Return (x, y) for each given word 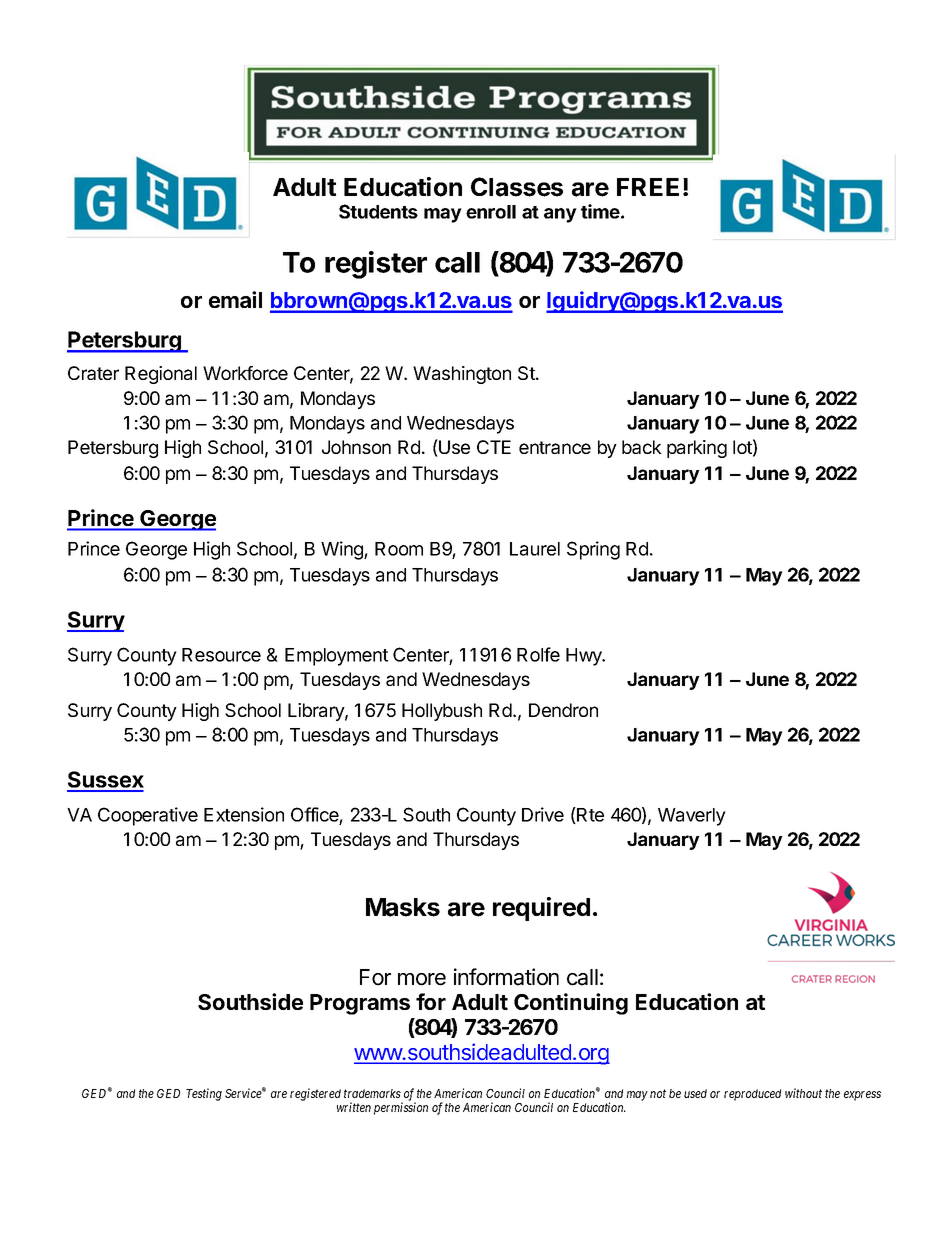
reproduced (752, 1095)
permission (401, 1108)
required (541, 909)
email (235, 299)
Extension (244, 814)
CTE (494, 447)
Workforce (245, 373)
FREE (648, 187)
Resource (221, 655)
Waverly (692, 817)
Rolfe (538, 654)
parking (697, 449)
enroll (491, 212)
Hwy (585, 657)
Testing (204, 1094)
